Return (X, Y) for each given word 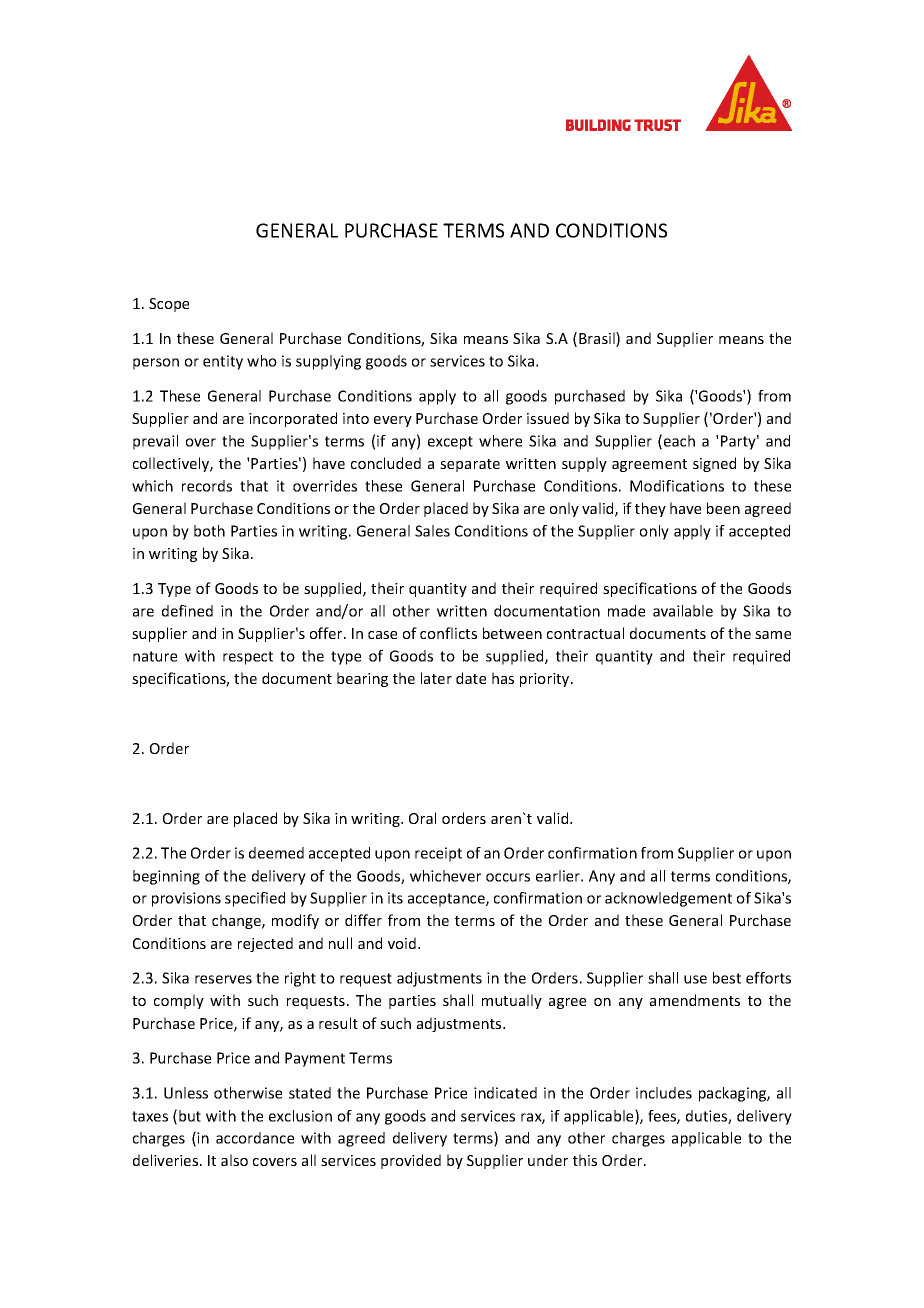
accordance (255, 1138)
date (471, 678)
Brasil (598, 339)
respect (248, 658)
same (773, 635)
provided (411, 1161)
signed (714, 464)
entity (223, 362)
